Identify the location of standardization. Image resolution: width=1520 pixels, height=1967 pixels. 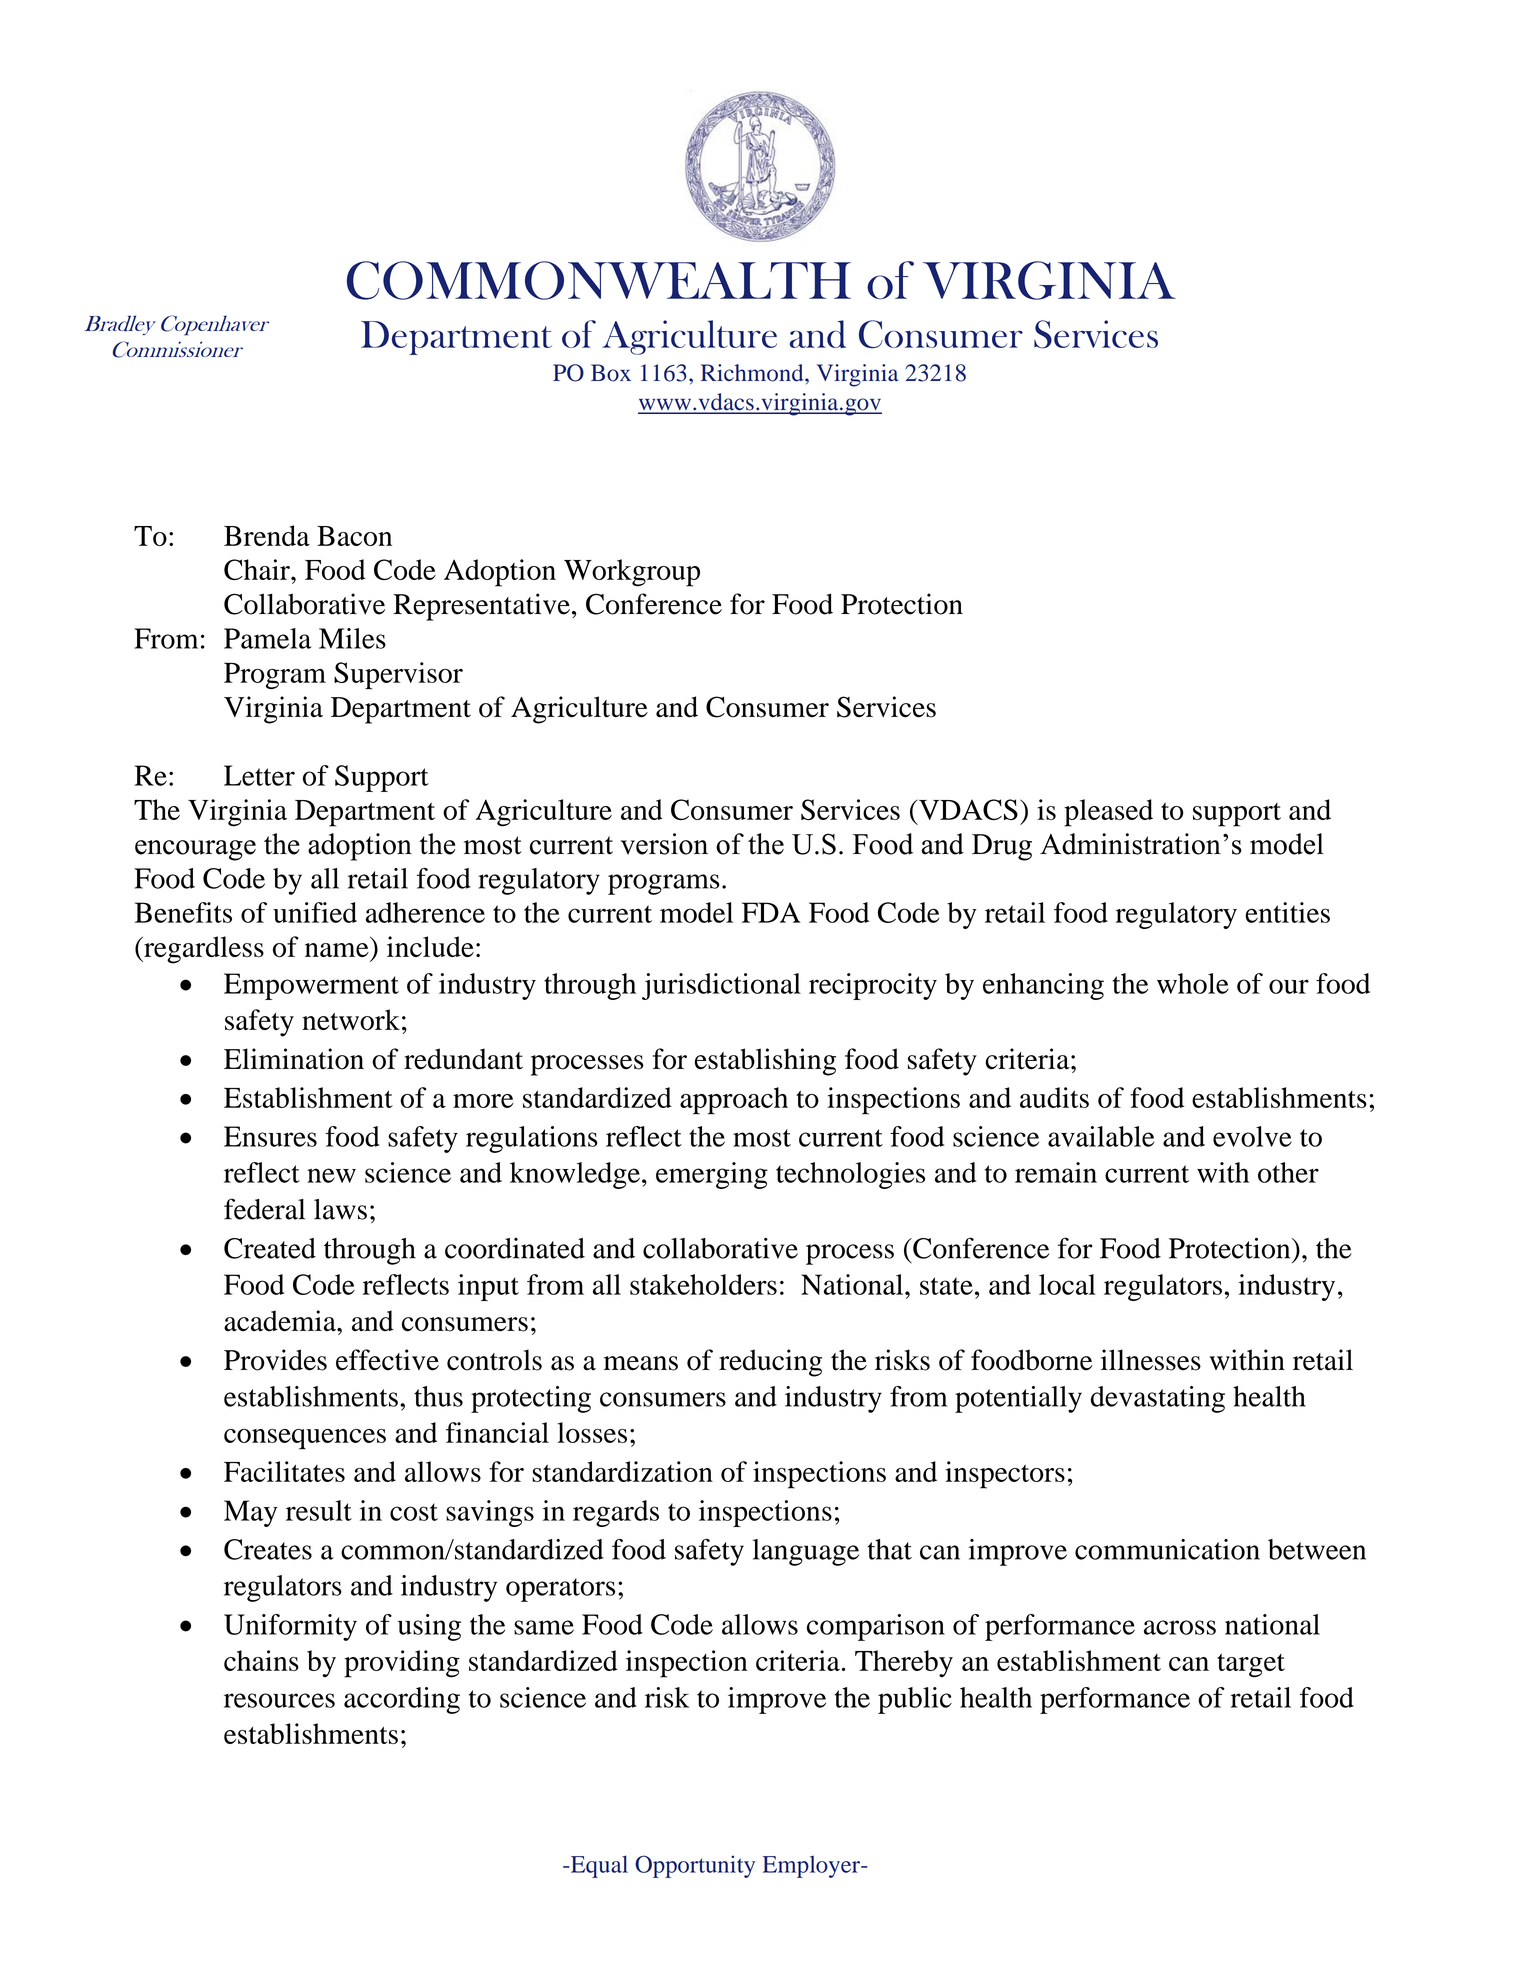
(622, 1471).
